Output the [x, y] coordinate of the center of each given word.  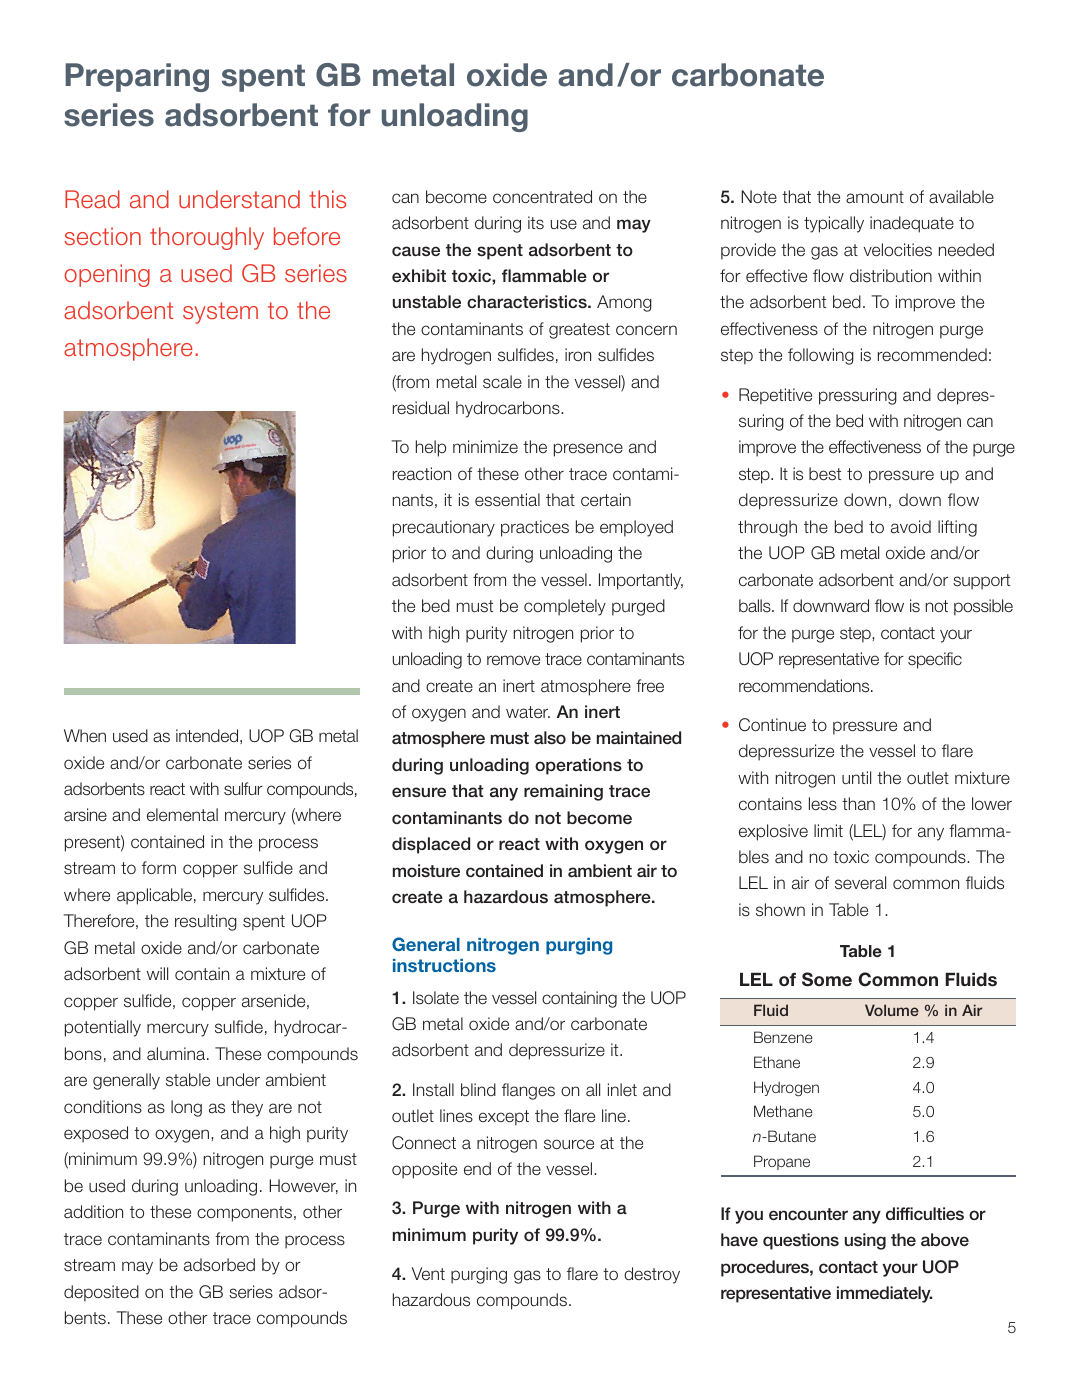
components [244, 1214]
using [865, 1241]
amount [875, 197]
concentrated [542, 197]
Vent [428, 1273]
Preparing [137, 77]
